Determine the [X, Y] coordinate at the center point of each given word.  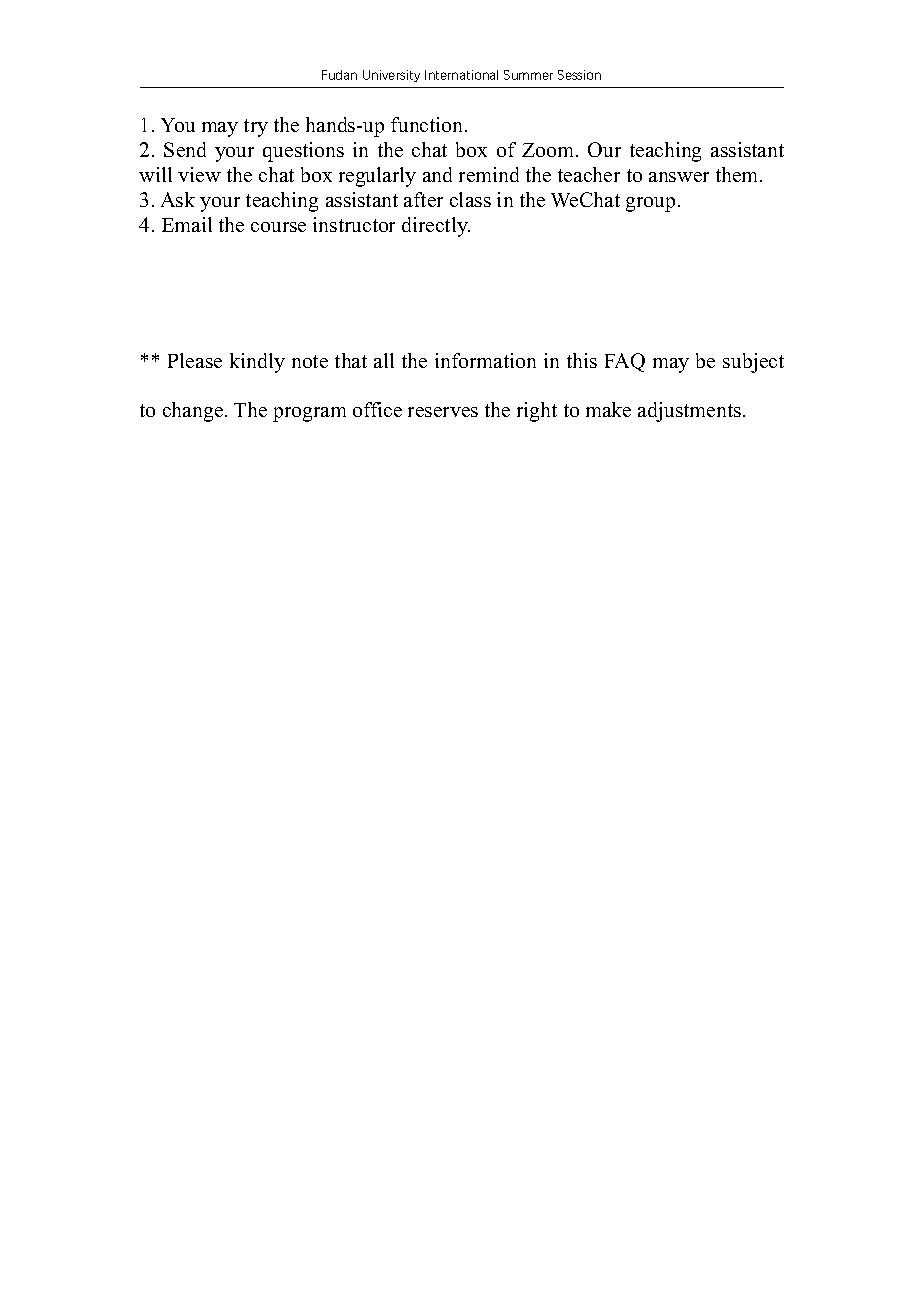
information [485, 360]
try [256, 128]
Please [195, 360]
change [194, 412]
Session [579, 75]
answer [679, 177]
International [461, 75]
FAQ [625, 362]
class [470, 199]
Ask [178, 199]
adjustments [689, 412]
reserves [443, 412]
